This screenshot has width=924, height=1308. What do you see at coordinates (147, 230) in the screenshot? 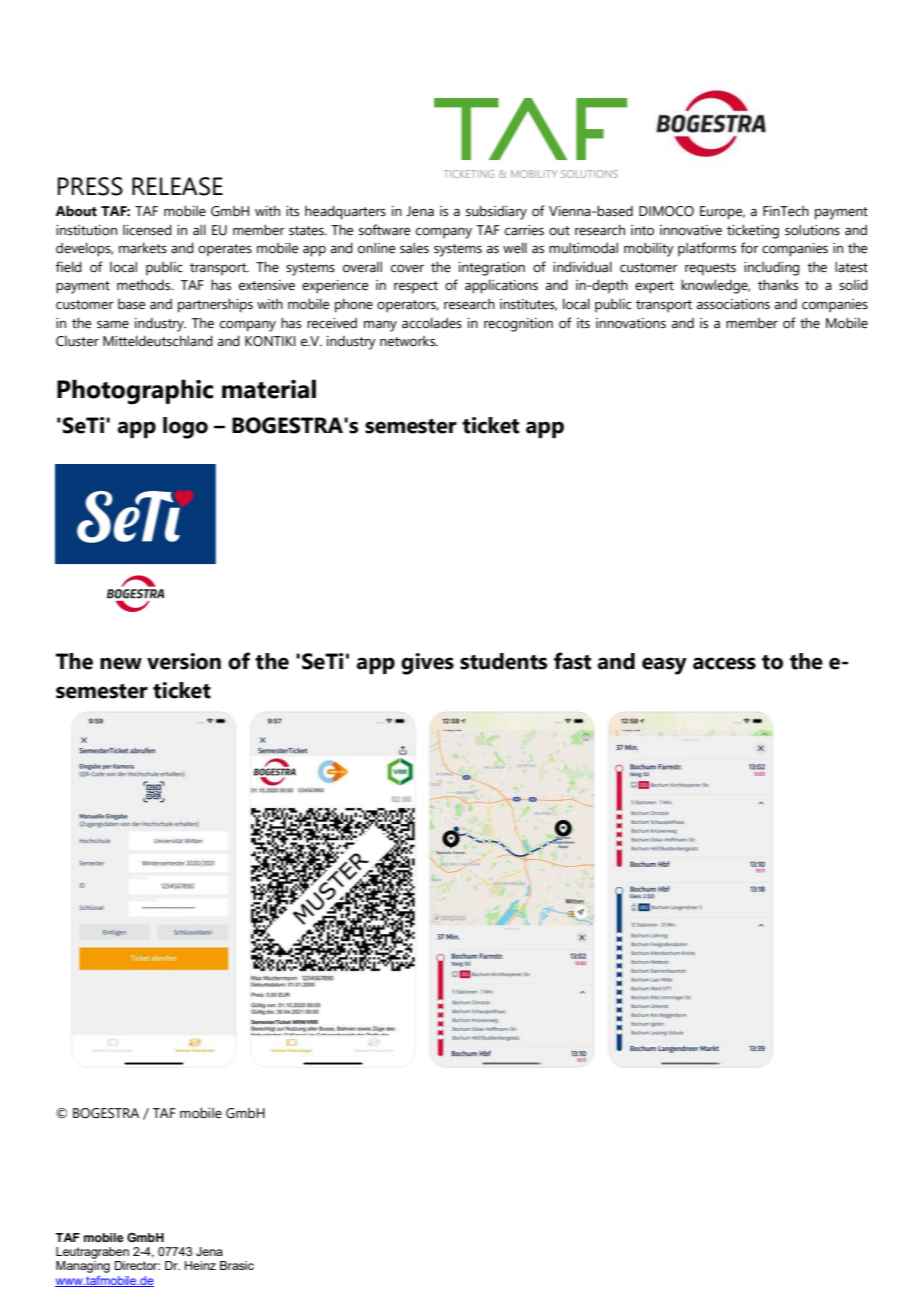
I see `licensed` at bounding box center [147, 230].
